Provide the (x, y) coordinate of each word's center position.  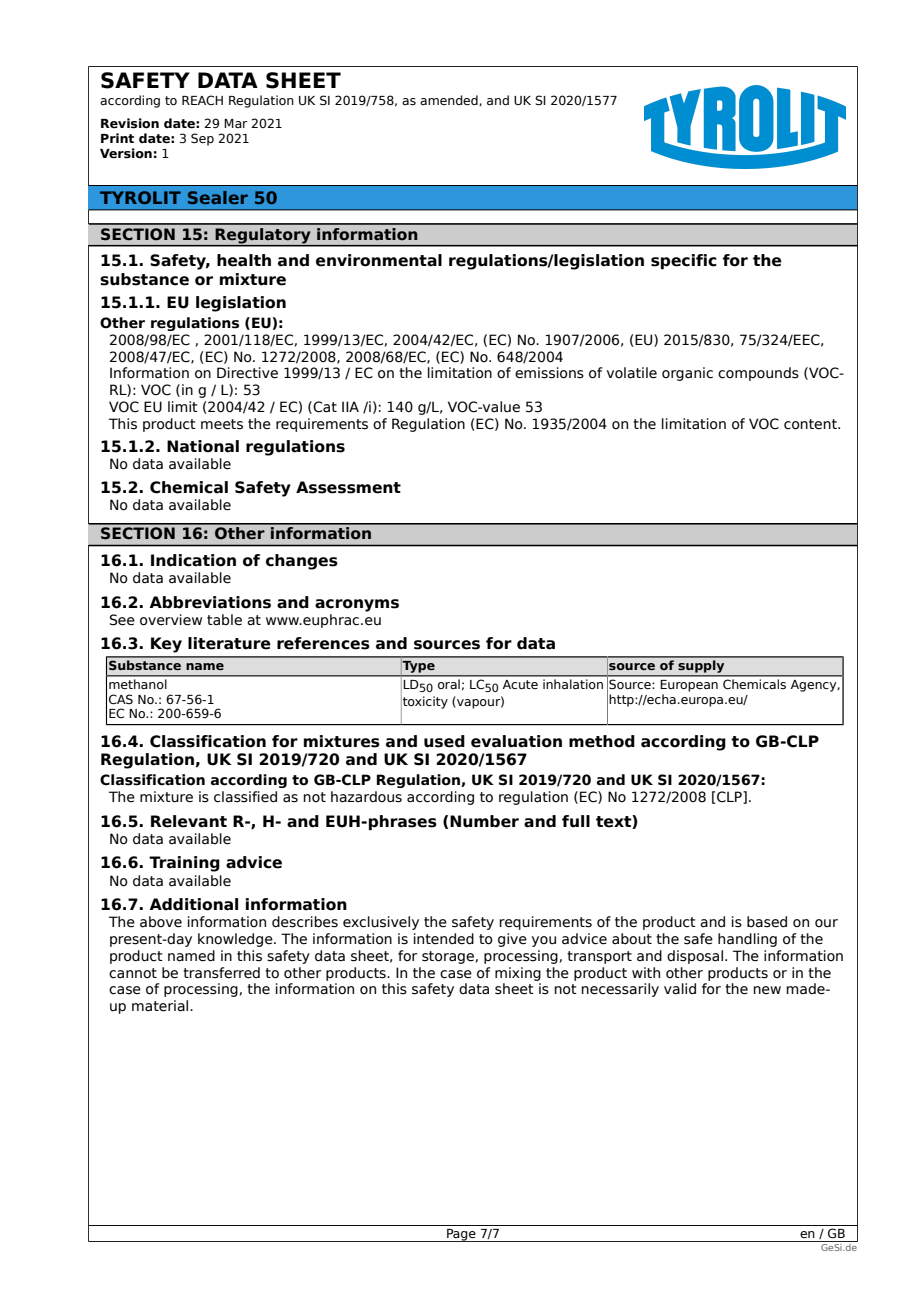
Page (461, 1235)
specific (684, 261)
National (203, 446)
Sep (202, 139)
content (811, 424)
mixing (518, 974)
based (767, 922)
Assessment (348, 487)
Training (184, 864)
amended (450, 100)
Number (484, 821)
